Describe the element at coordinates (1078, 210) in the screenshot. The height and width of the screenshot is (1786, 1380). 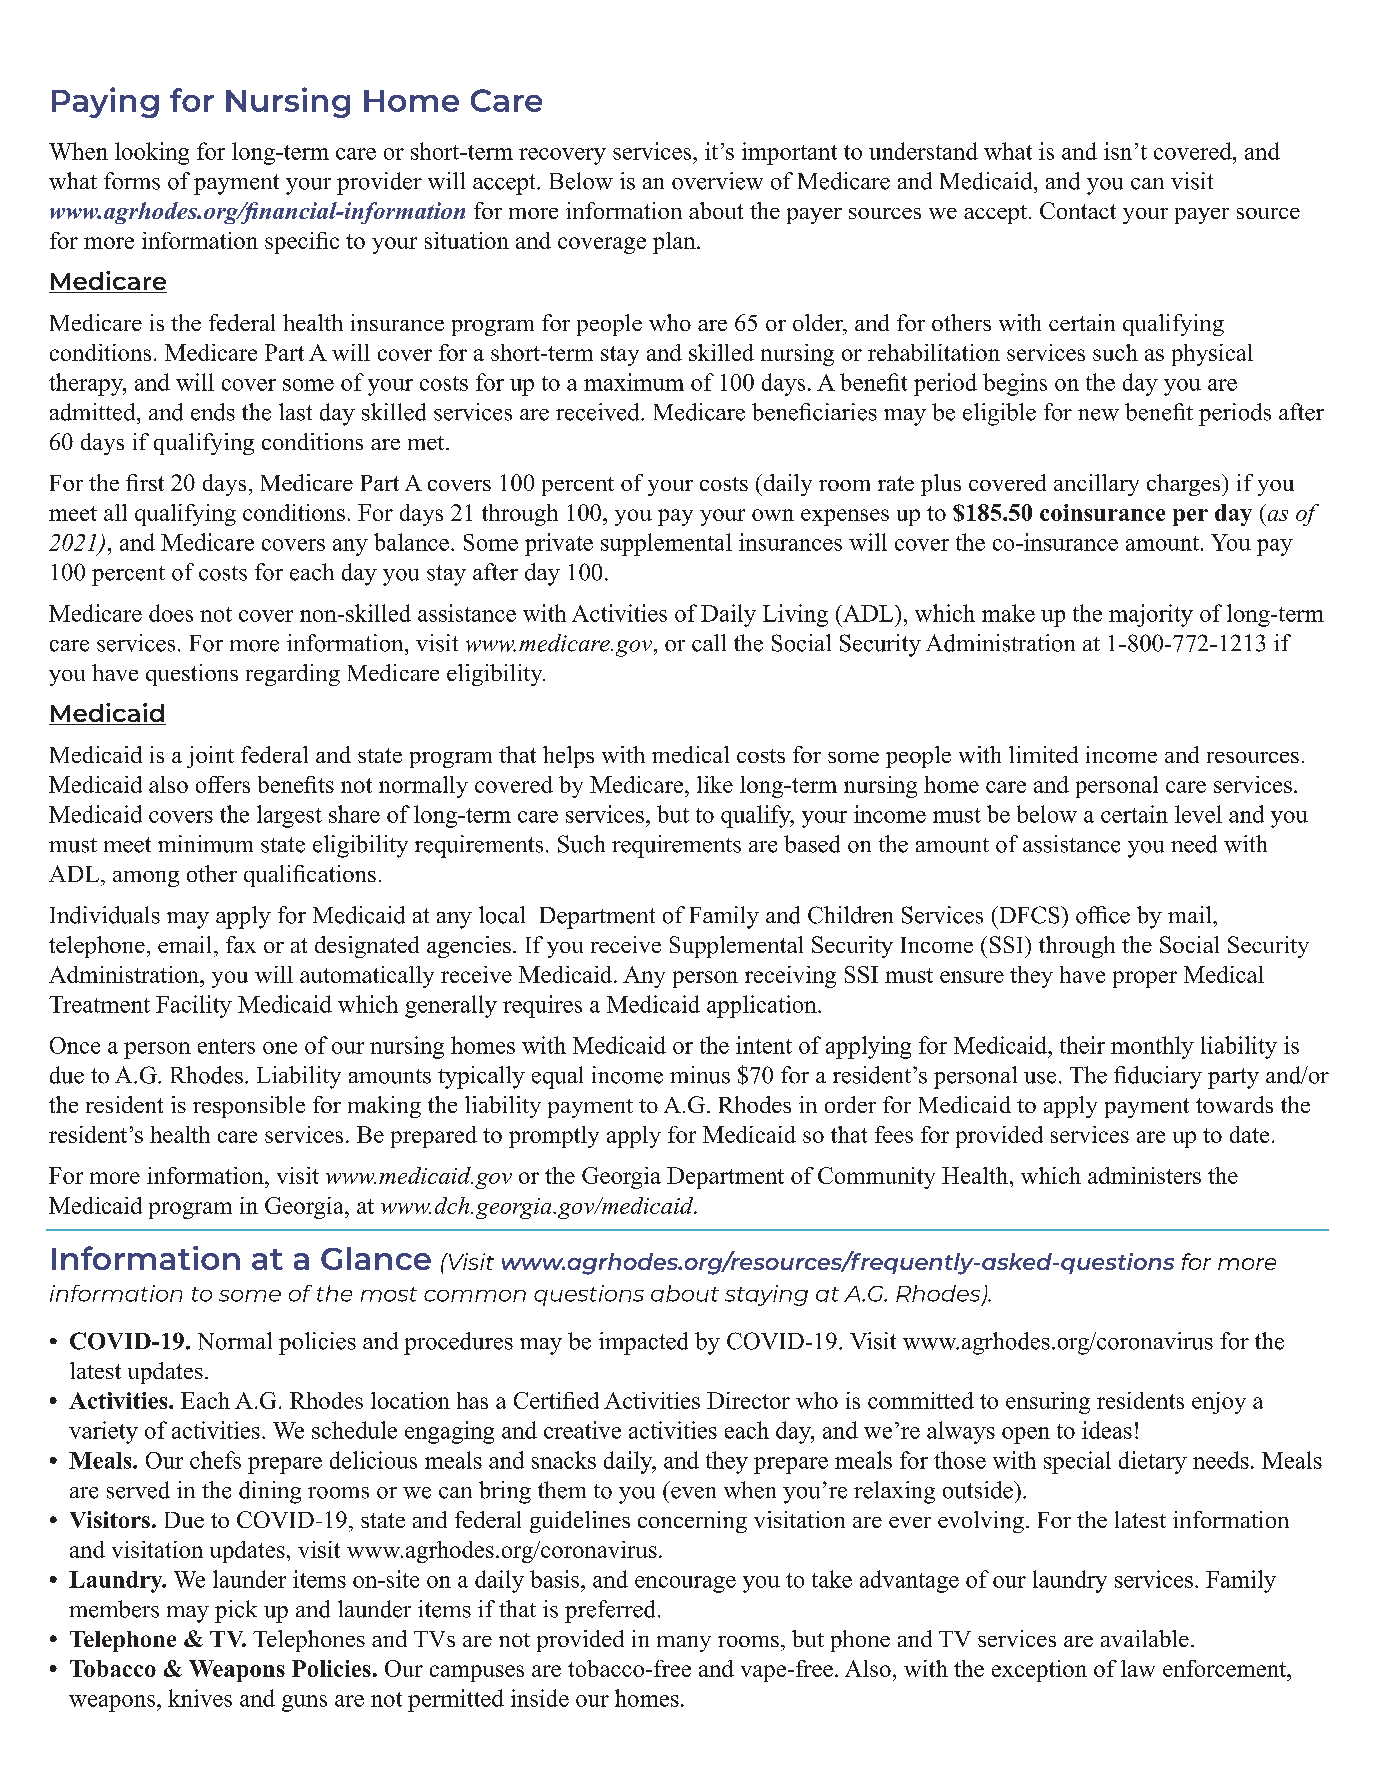
I see `Contact` at that location.
